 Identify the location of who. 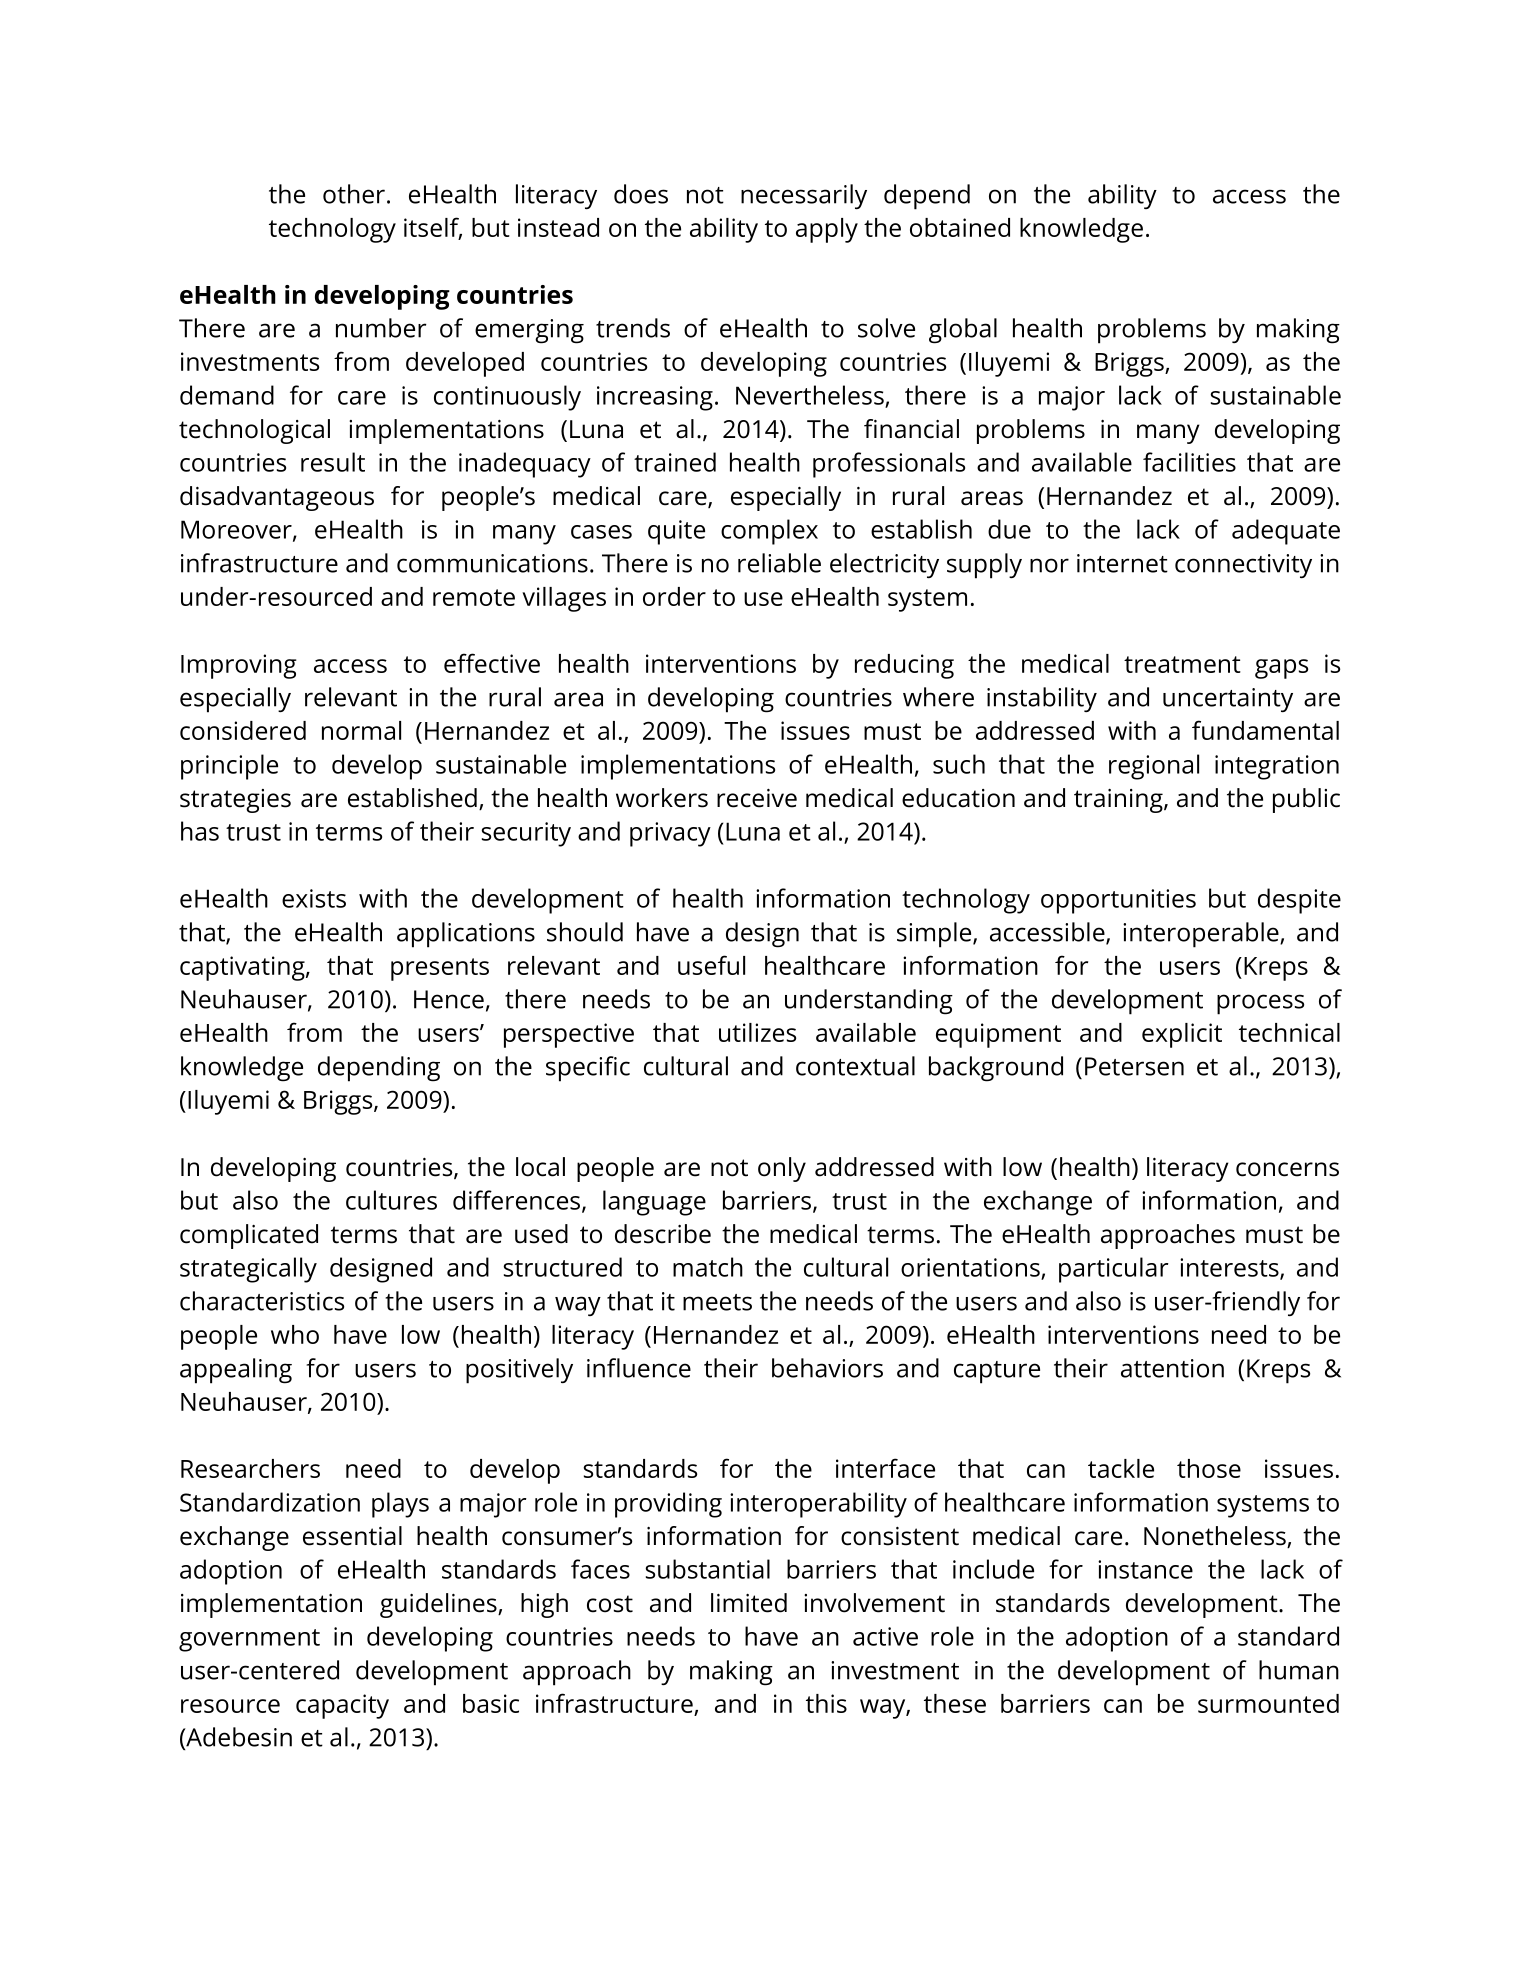
(295, 1334).
